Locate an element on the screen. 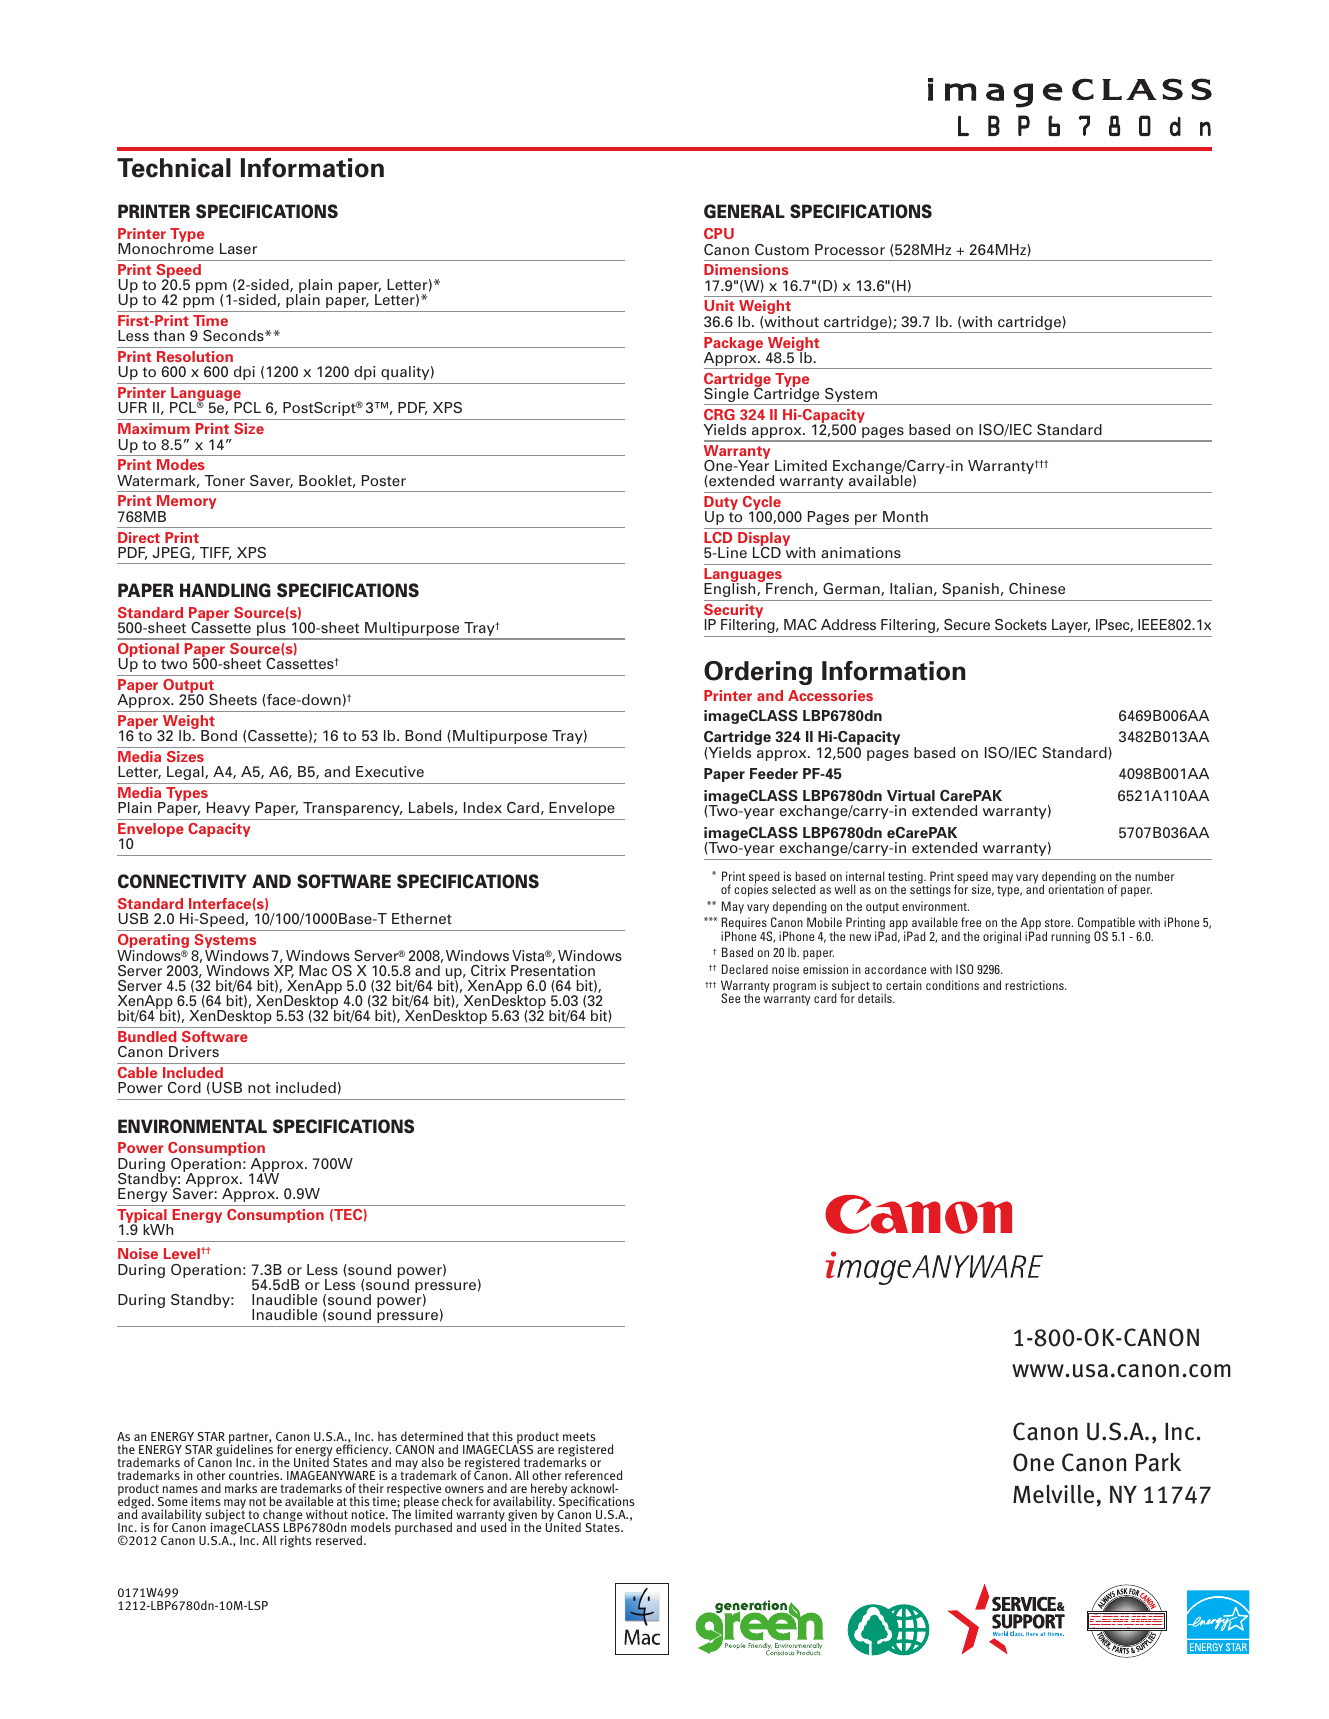 The height and width of the screenshot is (1719, 1329). restrictions is located at coordinates (1035, 985).
